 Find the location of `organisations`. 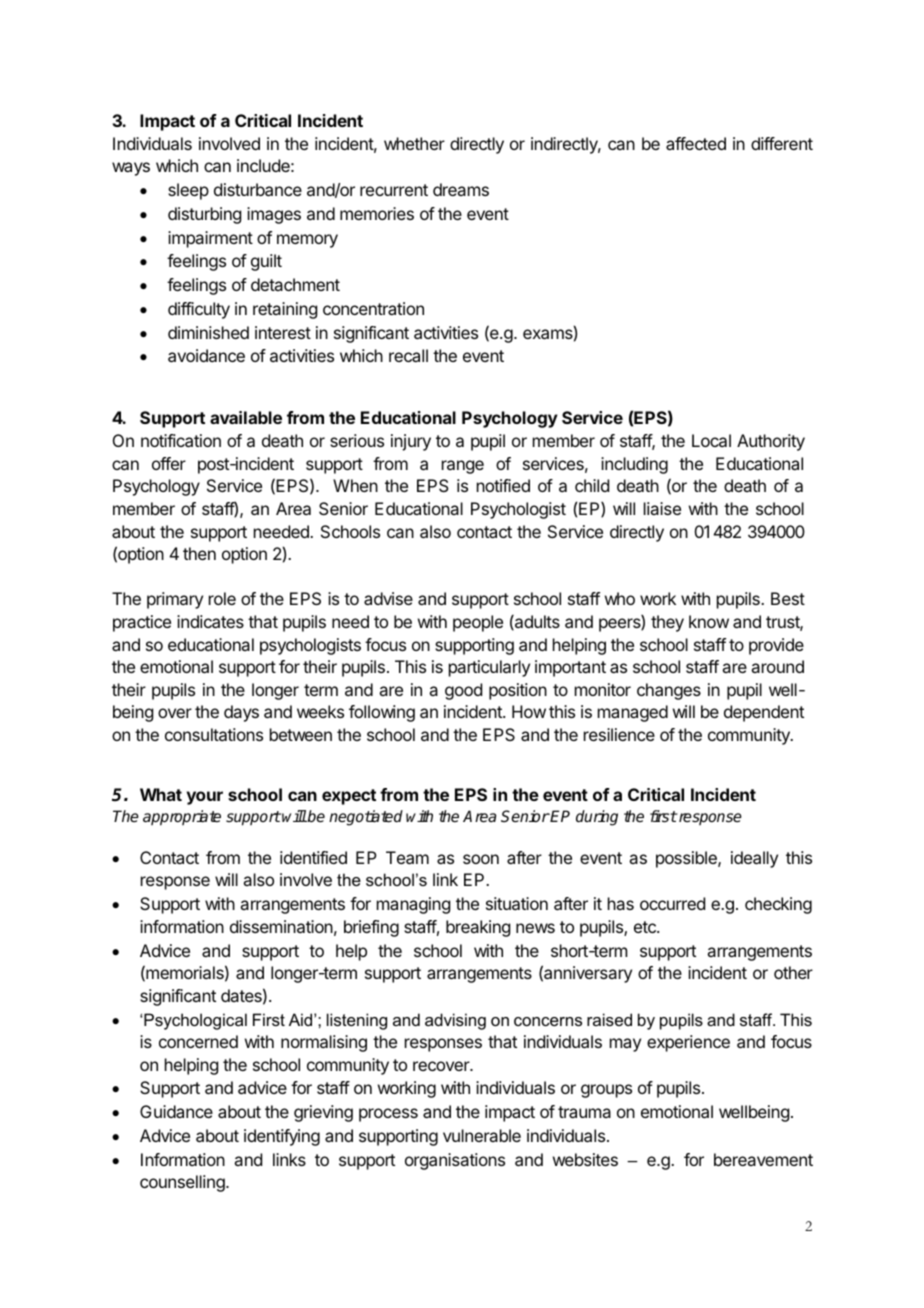

organisations is located at coordinates (455, 1161).
